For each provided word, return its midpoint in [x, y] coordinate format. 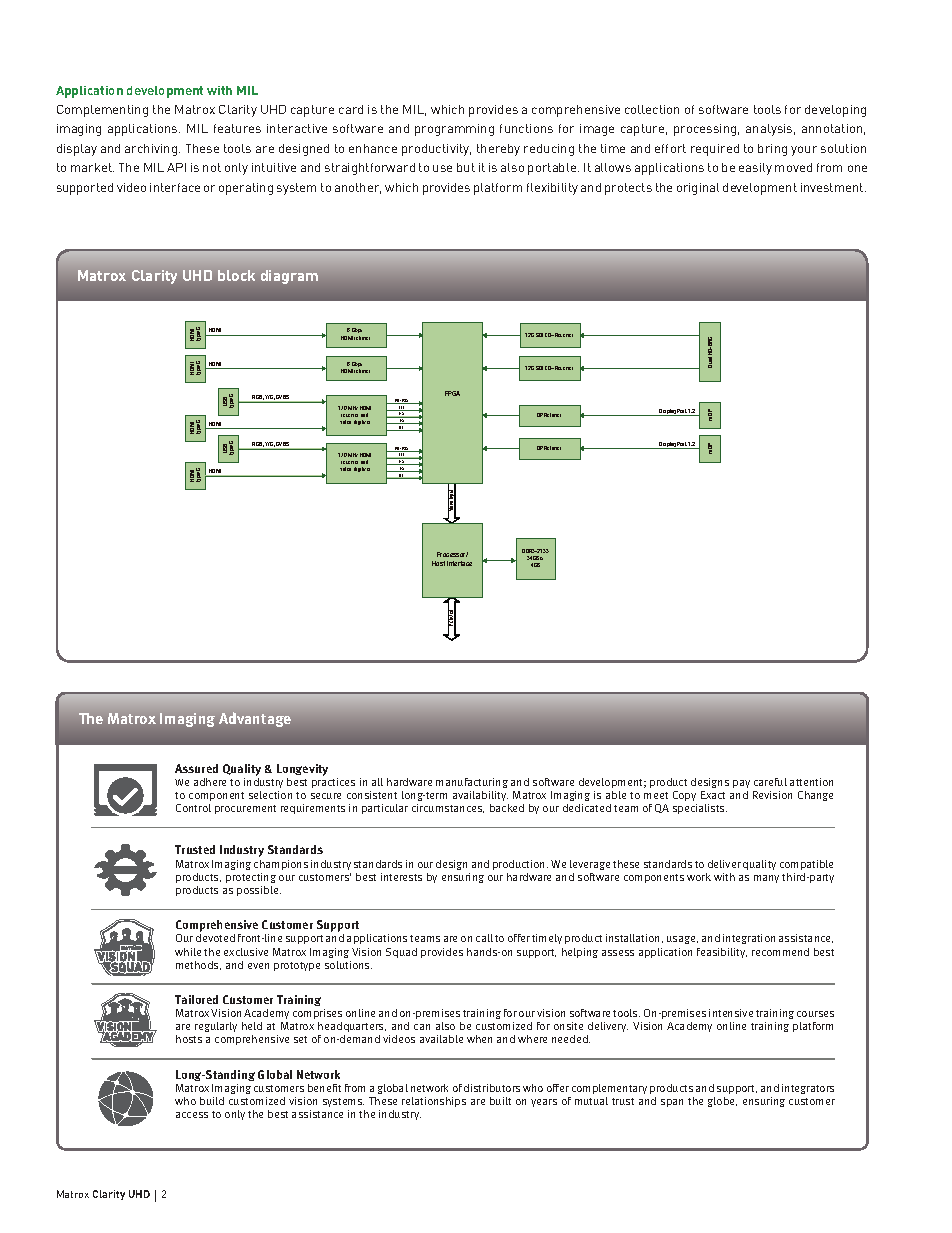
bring [772, 150]
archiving [152, 150]
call [484, 938]
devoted [215, 938]
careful [770, 782]
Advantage [255, 719]
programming [454, 130]
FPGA [452, 393]
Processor [452, 554]
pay [741, 784]
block [236, 275]
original [698, 189]
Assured [196, 768]
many [766, 879]
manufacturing [472, 783]
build [212, 1101]
